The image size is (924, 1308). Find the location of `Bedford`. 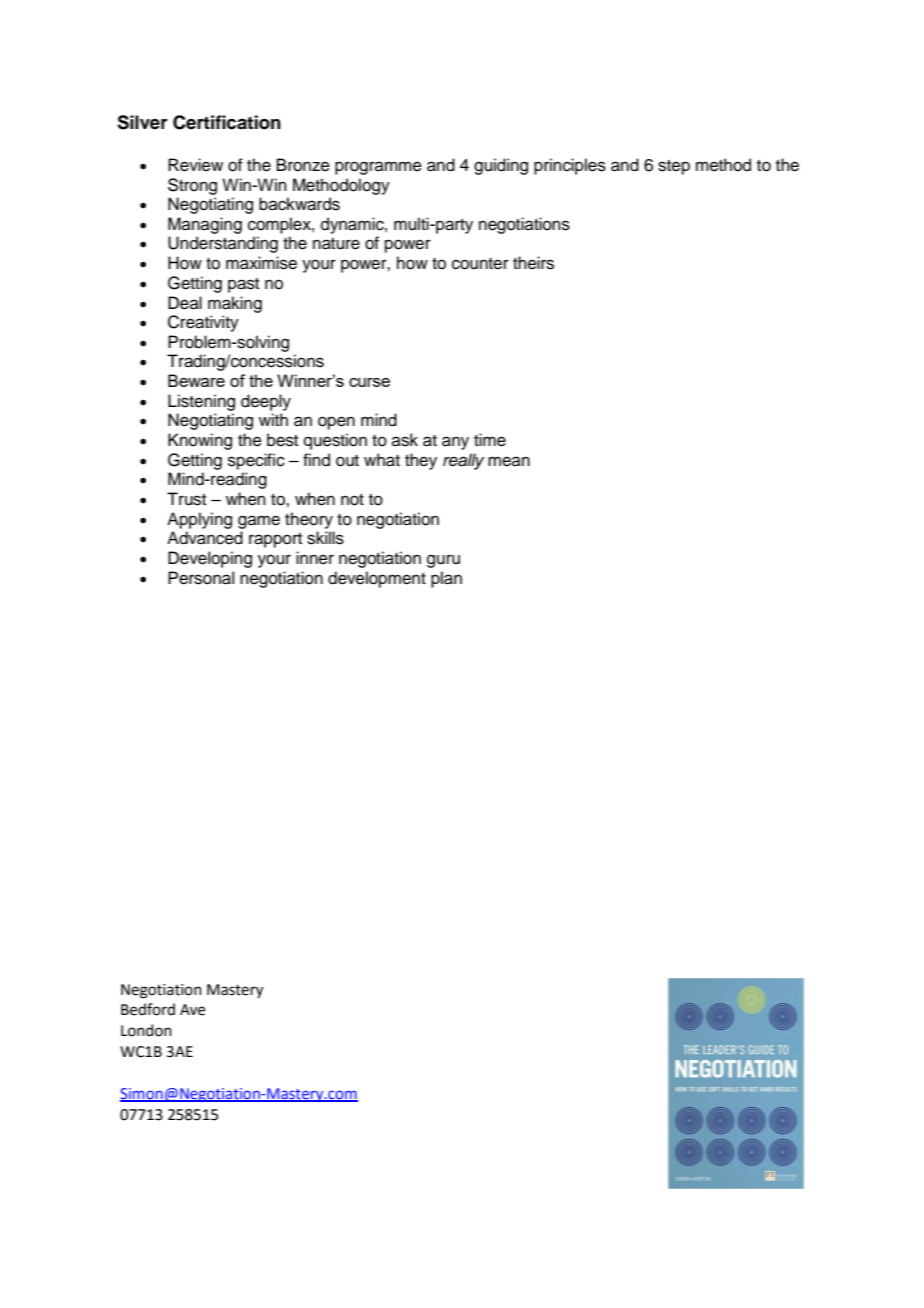

Bedford is located at coordinates (148, 1009).
